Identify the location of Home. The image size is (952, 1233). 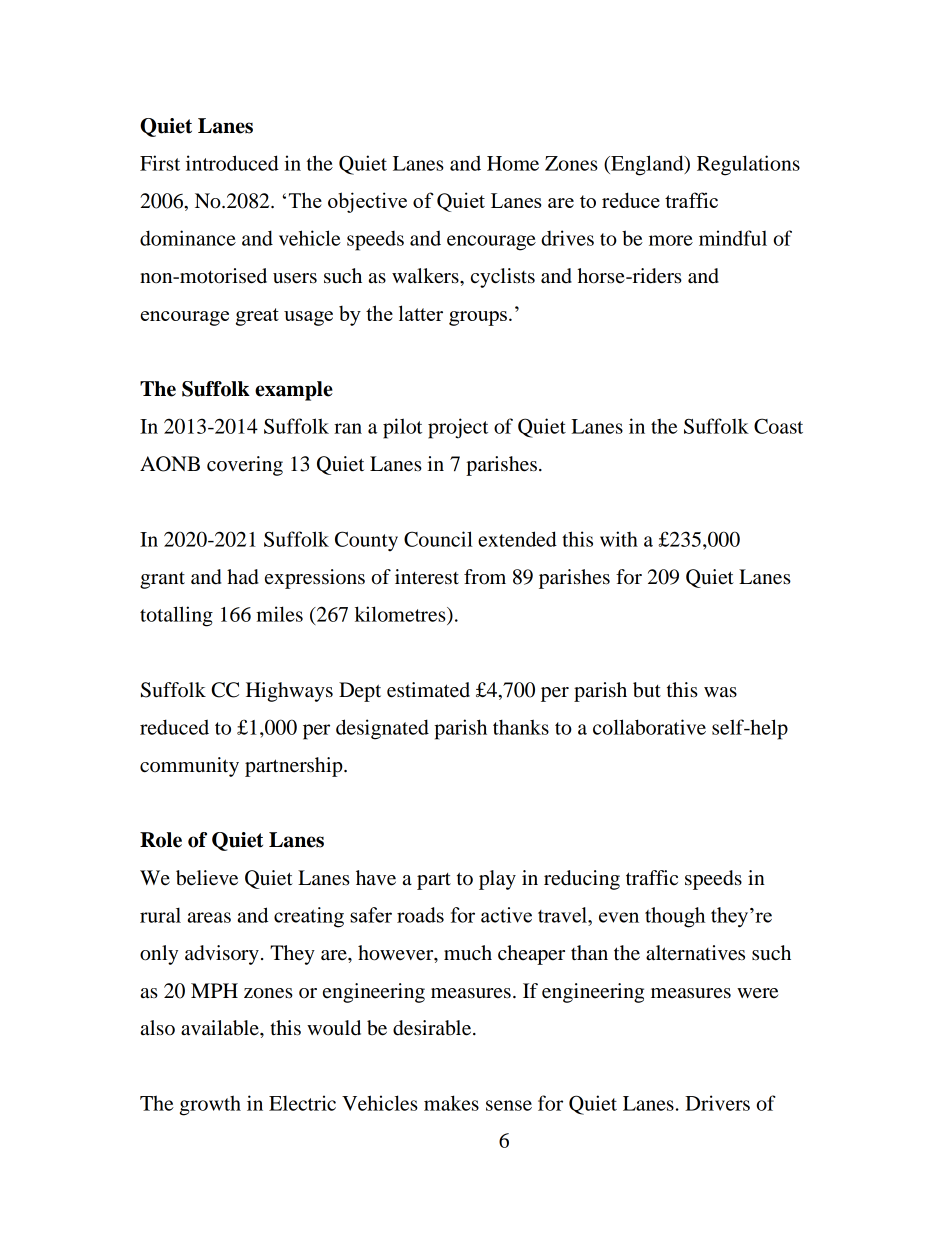
(513, 163).
